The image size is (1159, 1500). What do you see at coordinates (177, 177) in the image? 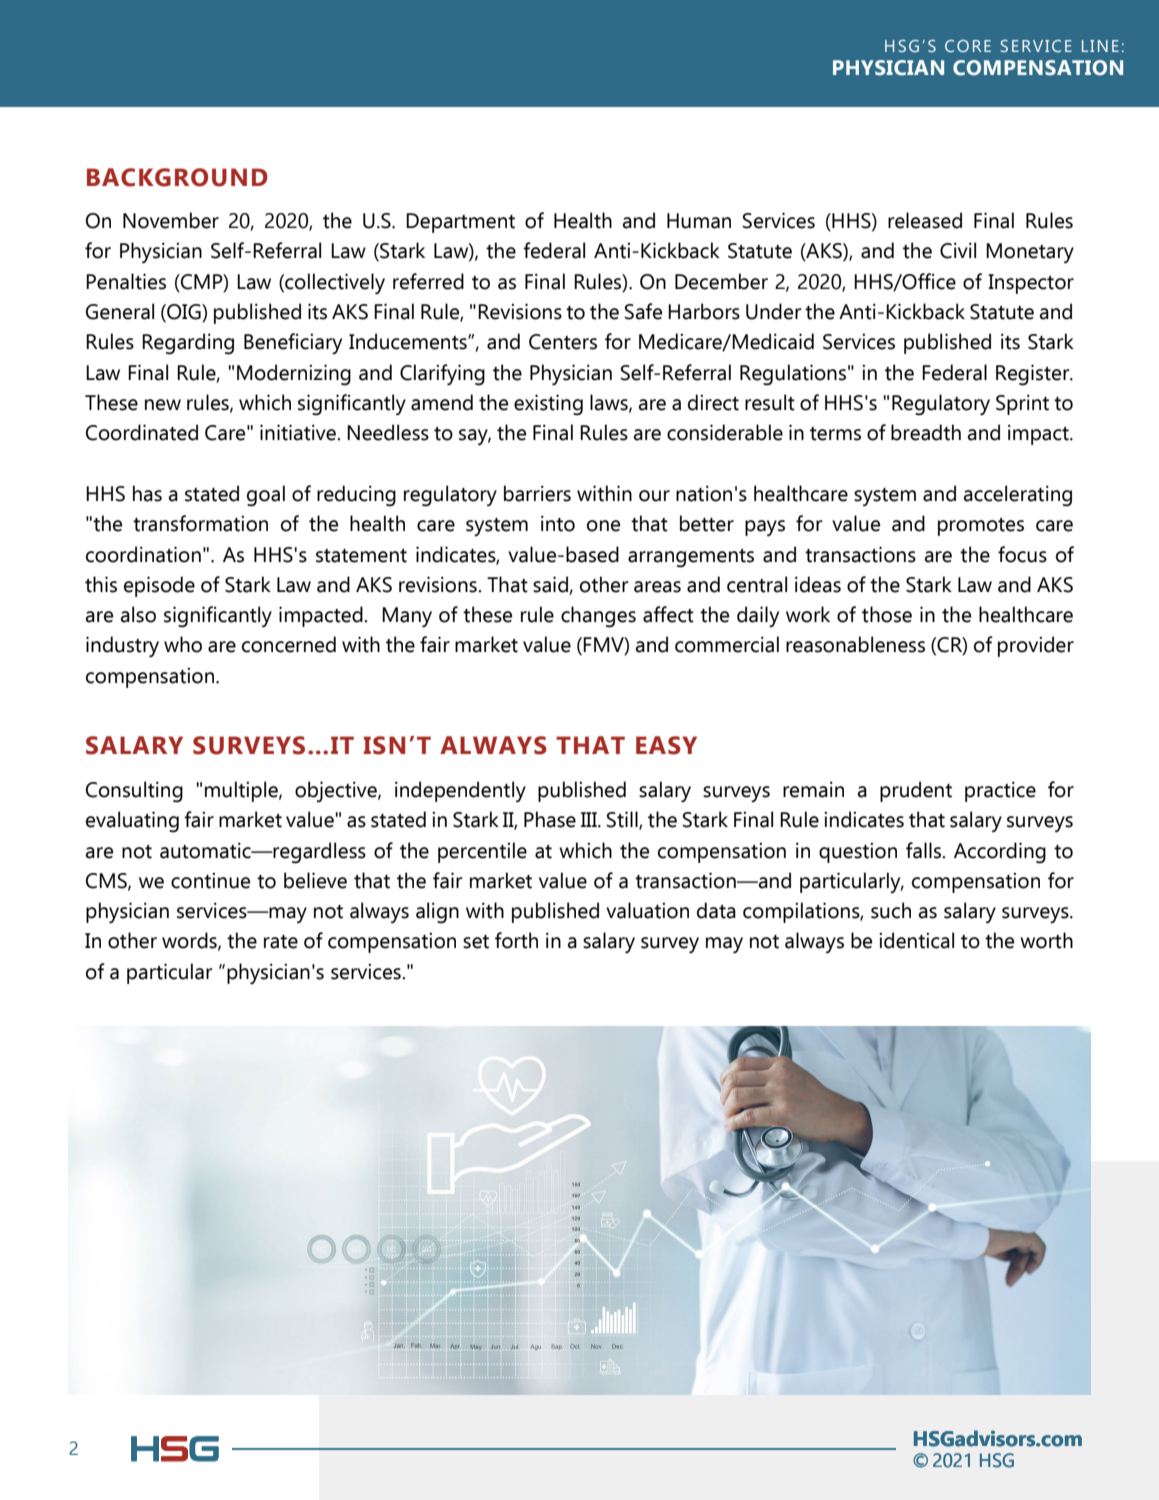
I see `BACKGROUND` at bounding box center [177, 177].
